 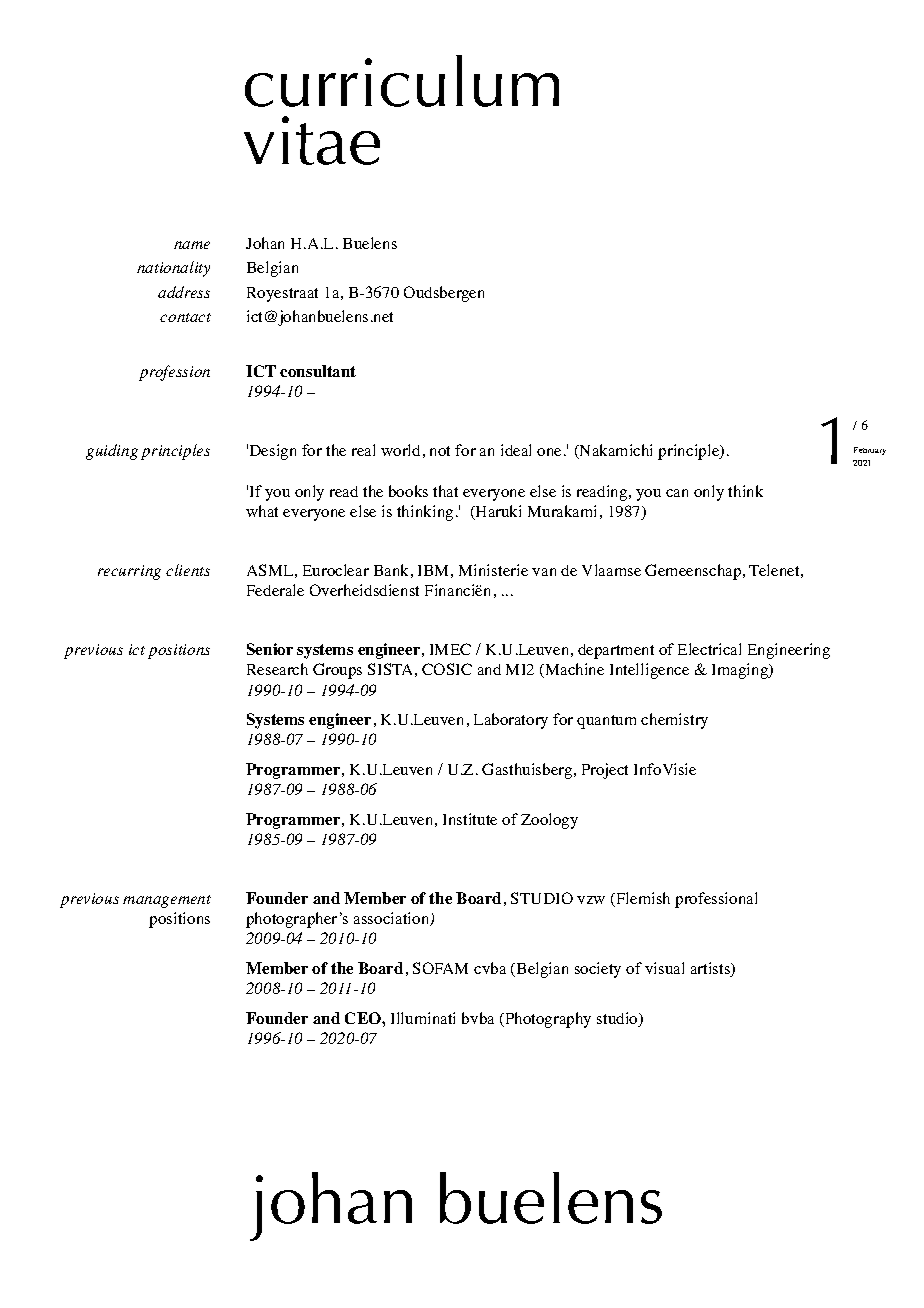 What do you see at coordinates (402, 81) in the image?
I see `curriculum` at bounding box center [402, 81].
